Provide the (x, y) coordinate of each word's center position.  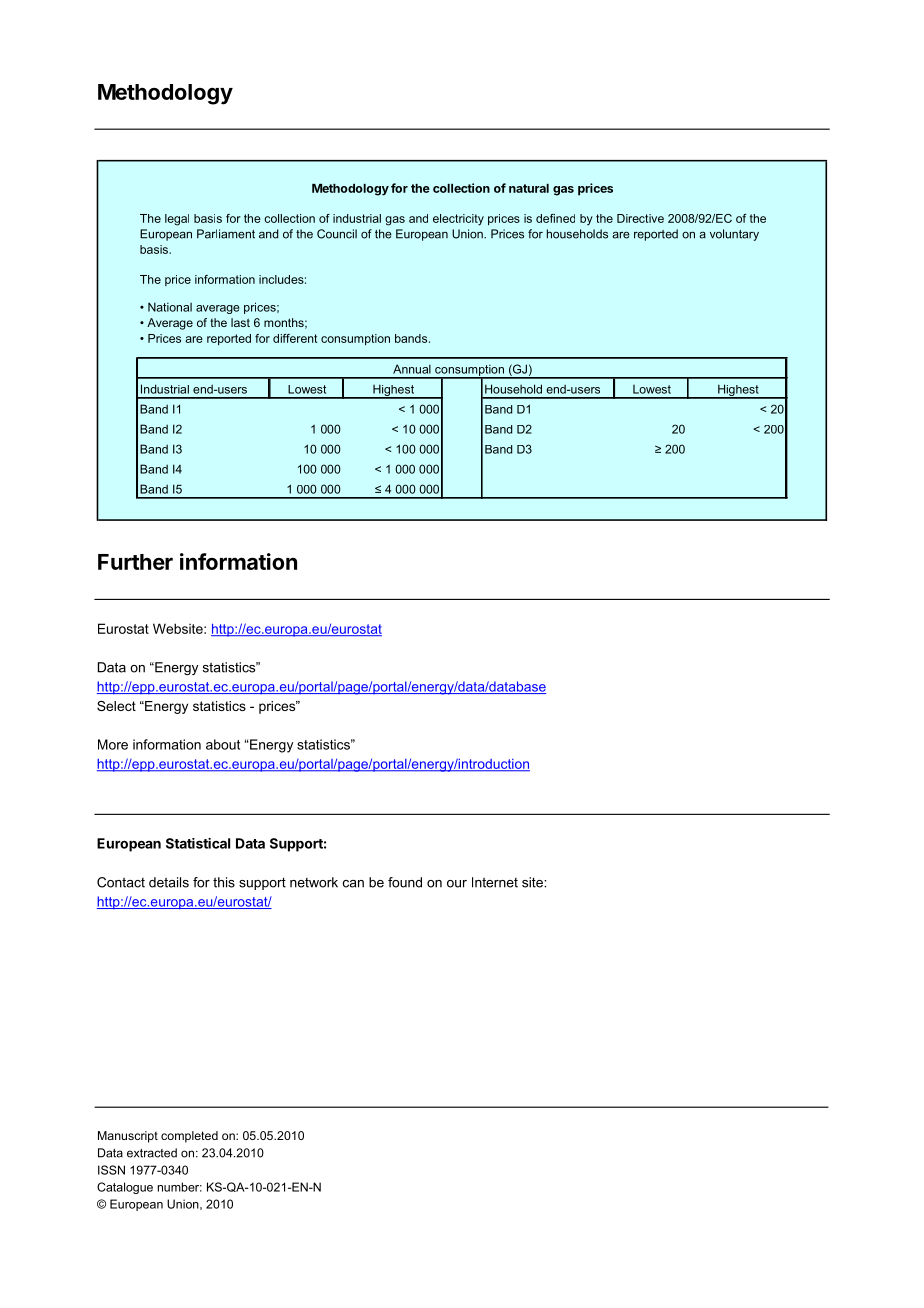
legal (177, 220)
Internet (495, 882)
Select (116, 706)
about (223, 744)
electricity (458, 220)
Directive (640, 218)
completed (189, 1137)
